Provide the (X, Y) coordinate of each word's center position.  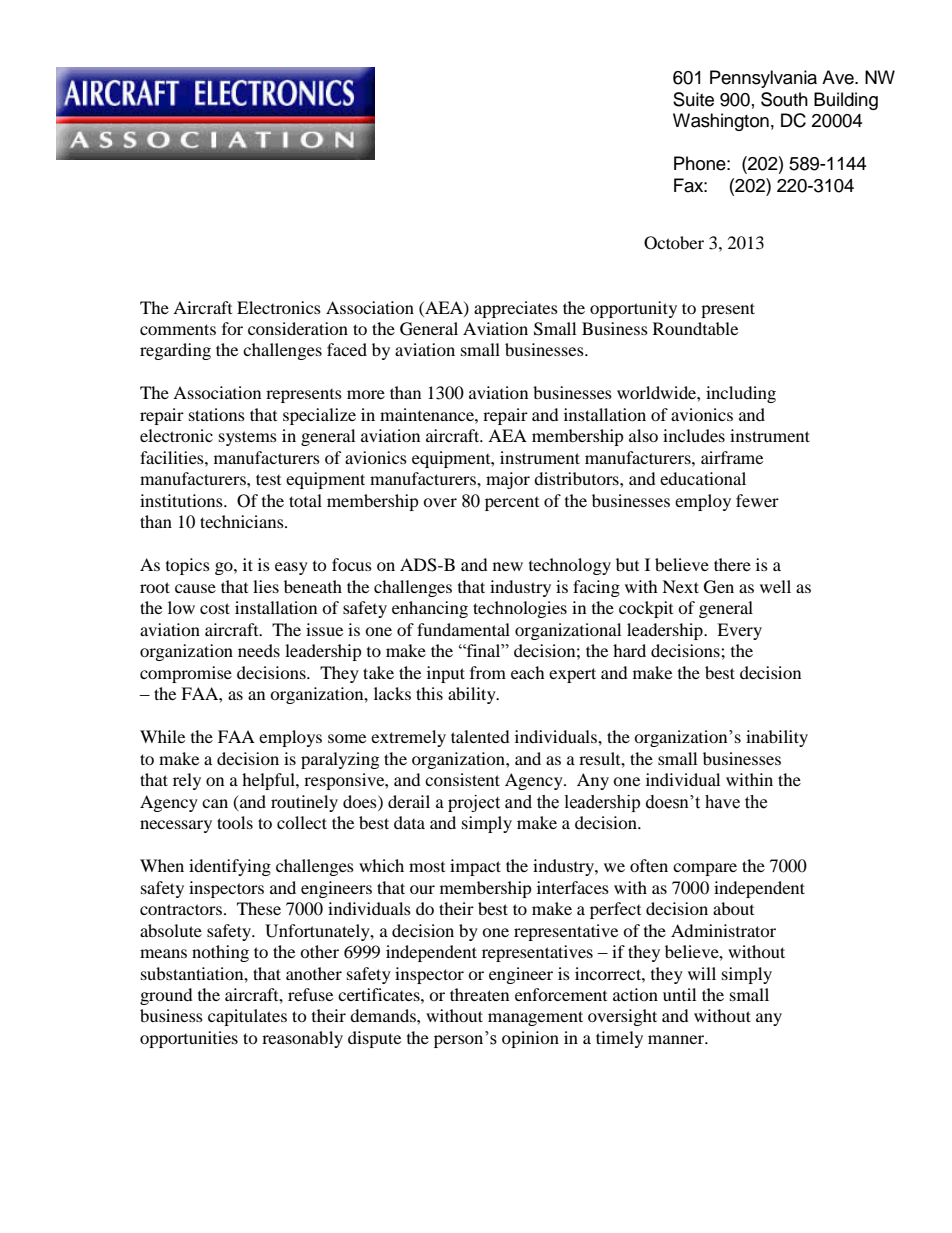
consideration (298, 328)
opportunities (189, 1039)
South (784, 99)
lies (266, 586)
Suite (693, 99)
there (732, 564)
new (508, 566)
